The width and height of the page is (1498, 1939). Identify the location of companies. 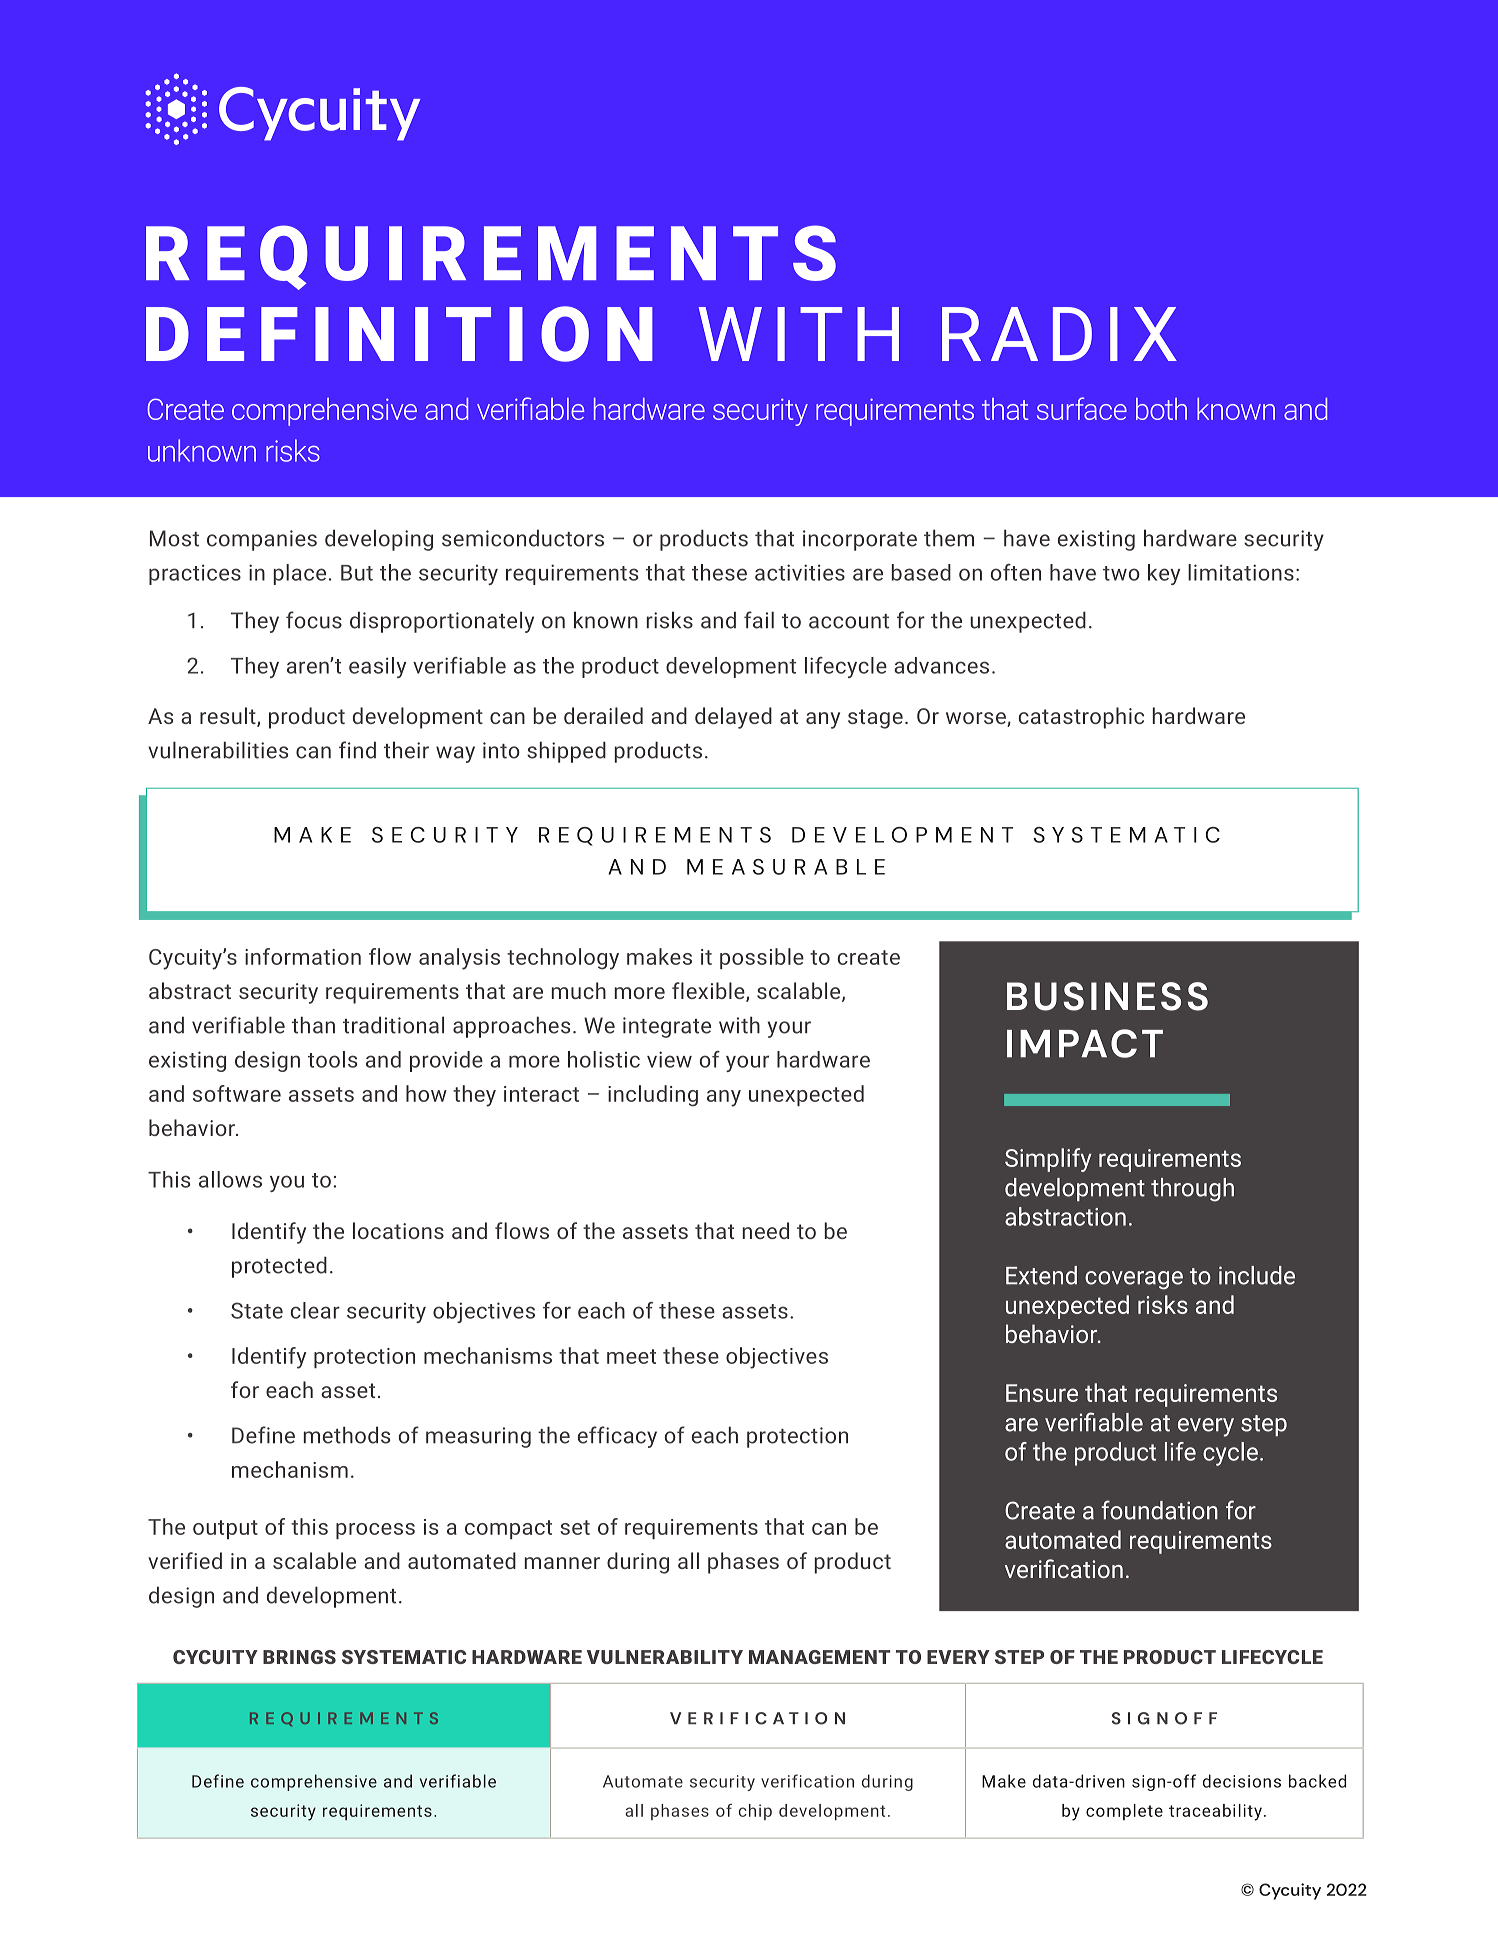
(262, 540).
